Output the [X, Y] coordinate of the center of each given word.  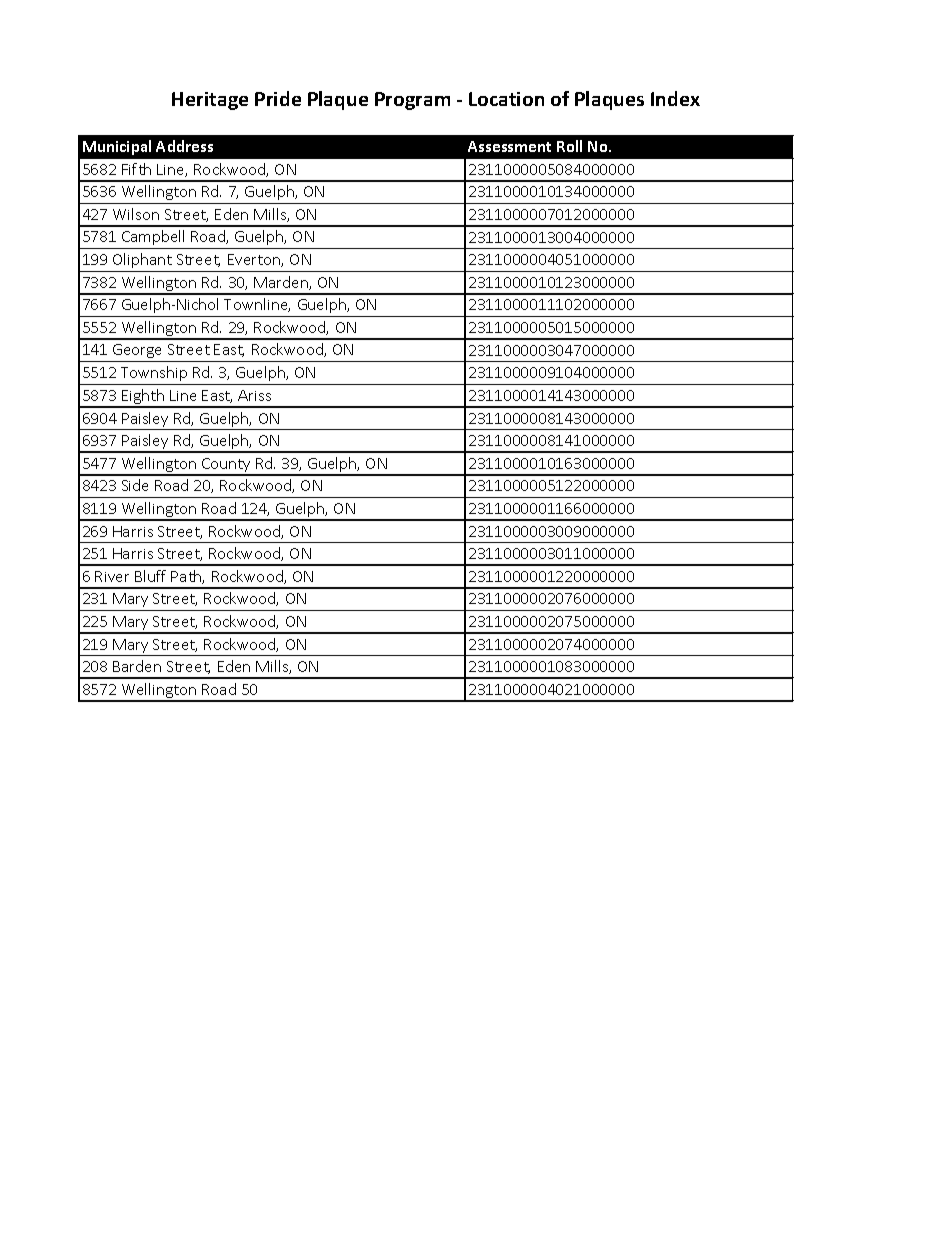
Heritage [210, 101]
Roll [569, 146]
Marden [282, 283]
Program [412, 101]
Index [675, 98]
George [137, 351]
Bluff [150, 576]
